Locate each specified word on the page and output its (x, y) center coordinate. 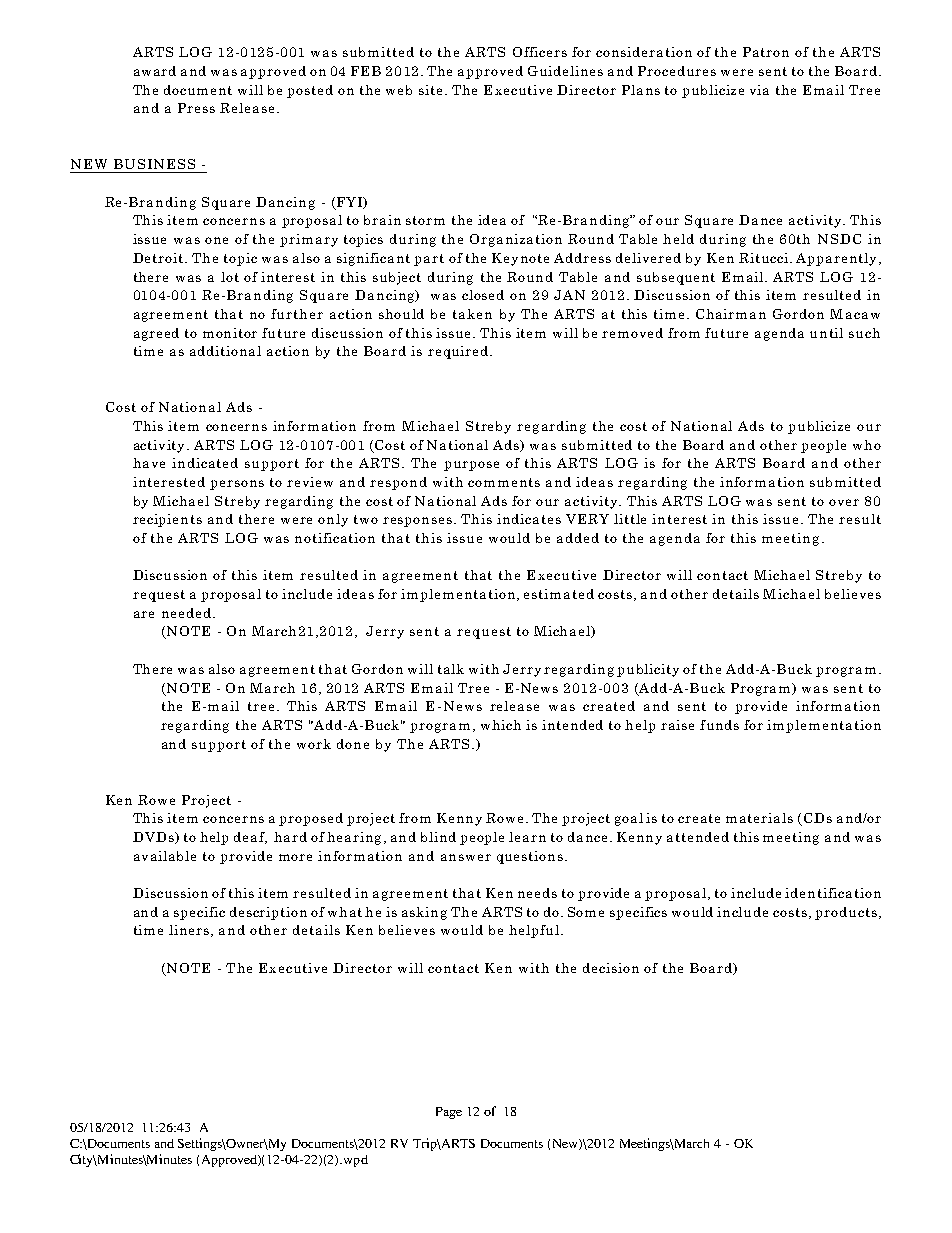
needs (537, 893)
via (759, 90)
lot (230, 277)
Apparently (836, 259)
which (501, 725)
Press (196, 108)
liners (190, 931)
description (268, 913)
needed (186, 613)
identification (833, 893)
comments (504, 482)
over (844, 502)
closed (483, 295)
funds (719, 725)
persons (237, 485)
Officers (540, 52)
